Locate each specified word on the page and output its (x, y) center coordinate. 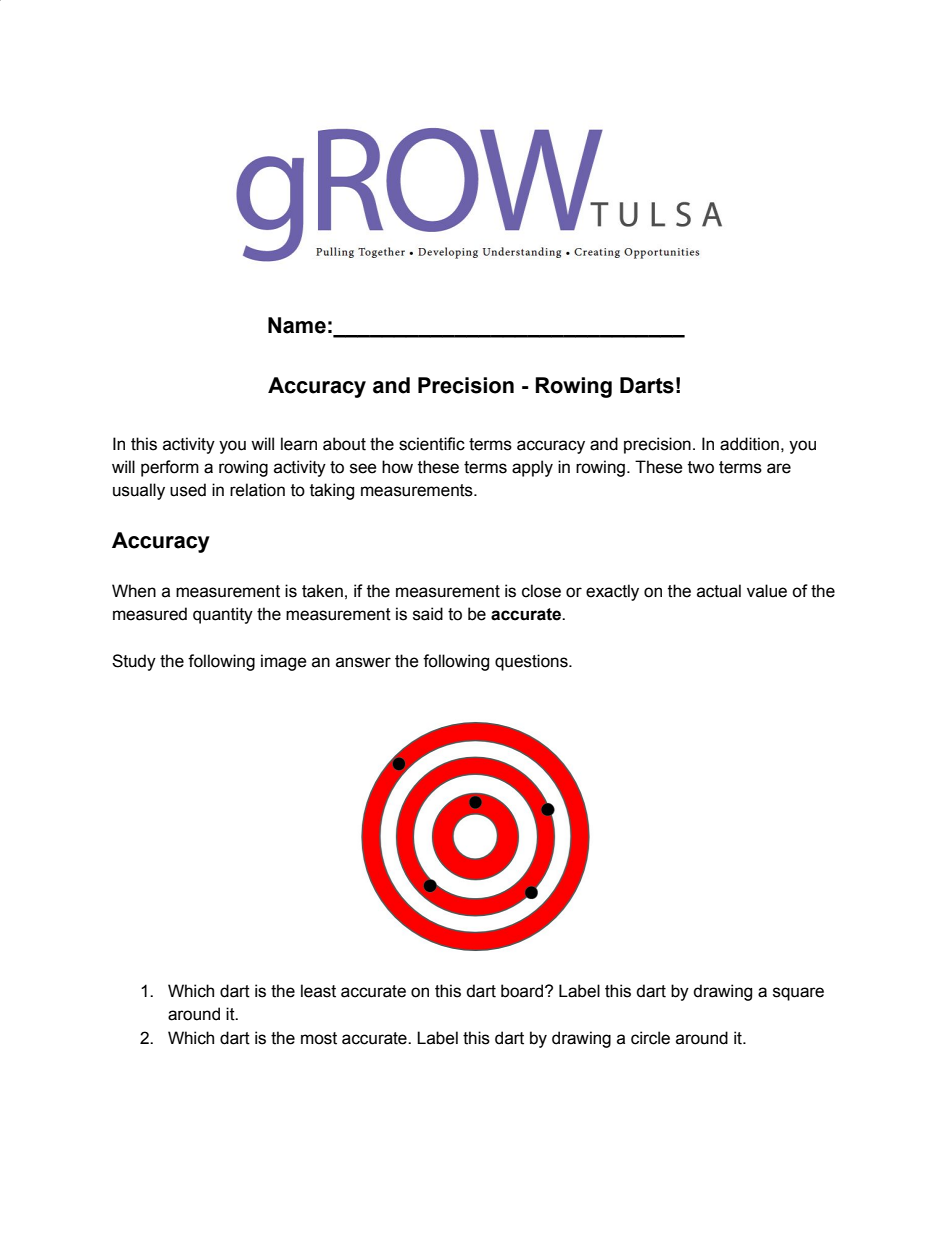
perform (170, 468)
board (523, 991)
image (284, 662)
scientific (432, 444)
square (798, 994)
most (319, 1038)
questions (532, 662)
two (701, 467)
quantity (223, 615)
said (428, 614)
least (318, 991)
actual (719, 591)
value (767, 591)
